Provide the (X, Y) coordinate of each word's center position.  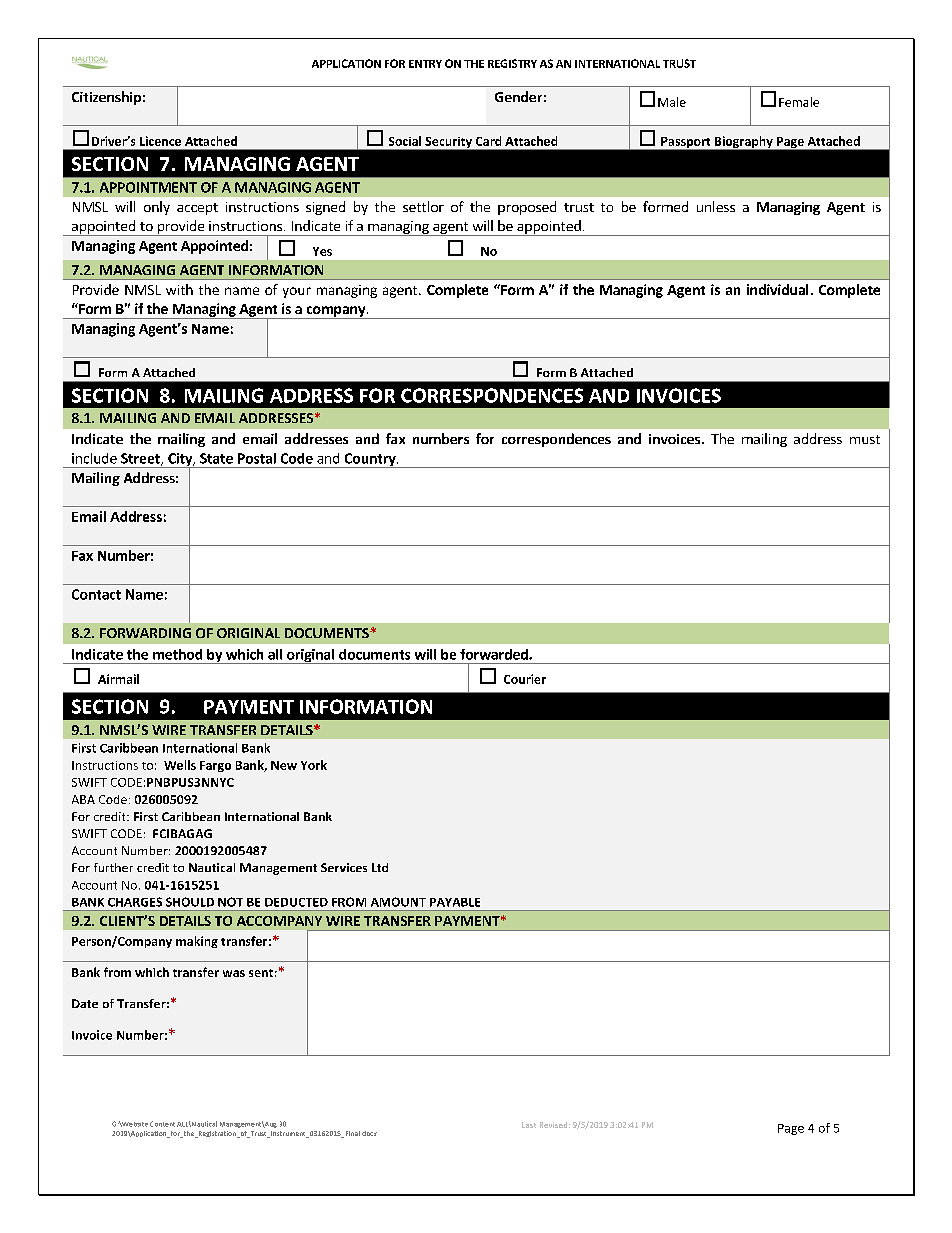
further (113, 867)
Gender (518, 96)
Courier (525, 679)
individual (777, 289)
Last (529, 1125)
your (297, 292)
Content (162, 1124)
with (179, 289)
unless (716, 206)
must (865, 439)
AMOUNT (398, 902)
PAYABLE (455, 902)
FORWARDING (145, 633)
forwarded (495, 654)
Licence (160, 141)
